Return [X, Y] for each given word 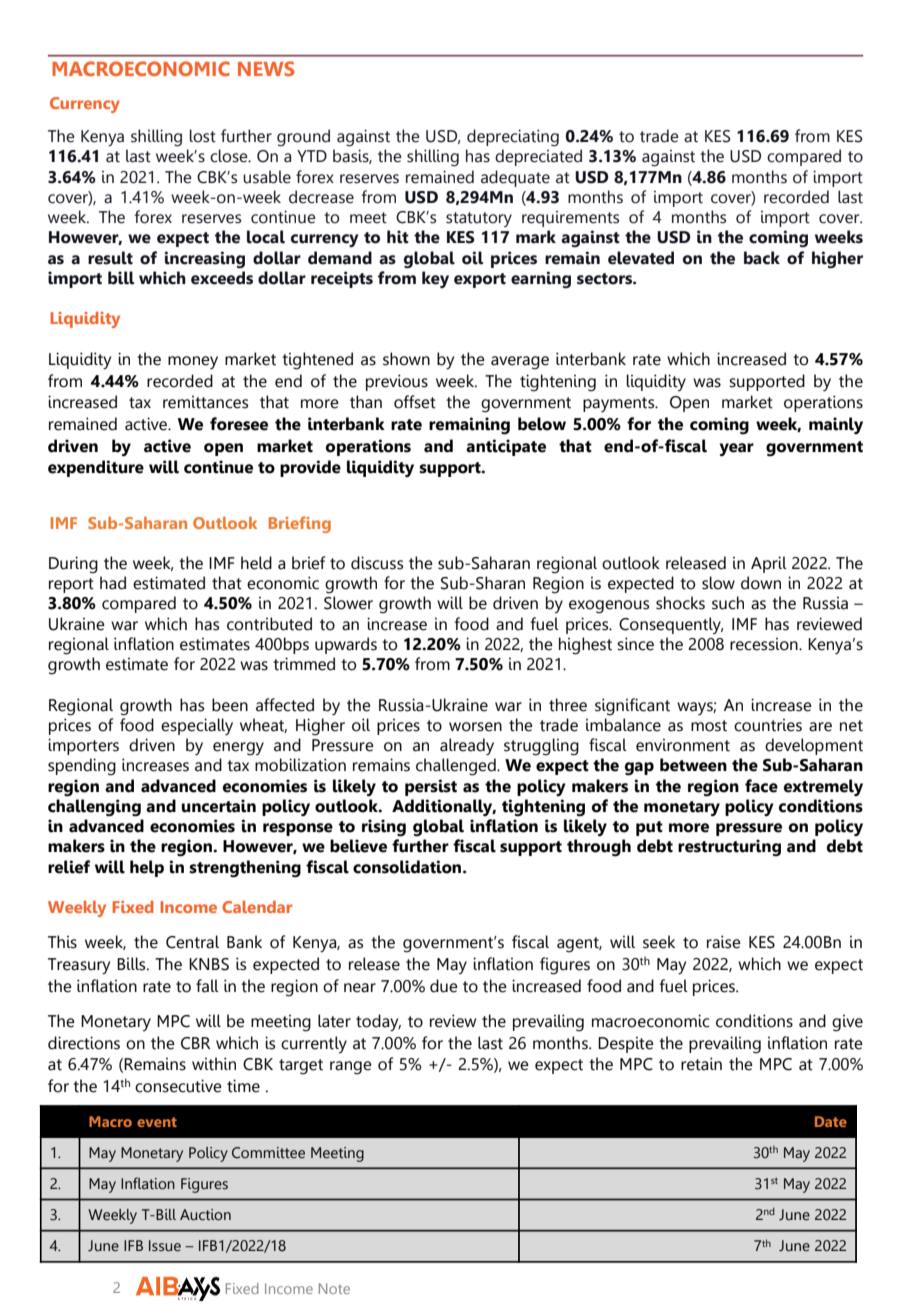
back [762, 258]
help [147, 868]
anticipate [506, 447]
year [737, 449]
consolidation [408, 867]
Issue [165, 1246]
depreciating [513, 137]
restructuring [729, 848]
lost [203, 136]
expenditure [96, 468]
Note [334, 1288]
